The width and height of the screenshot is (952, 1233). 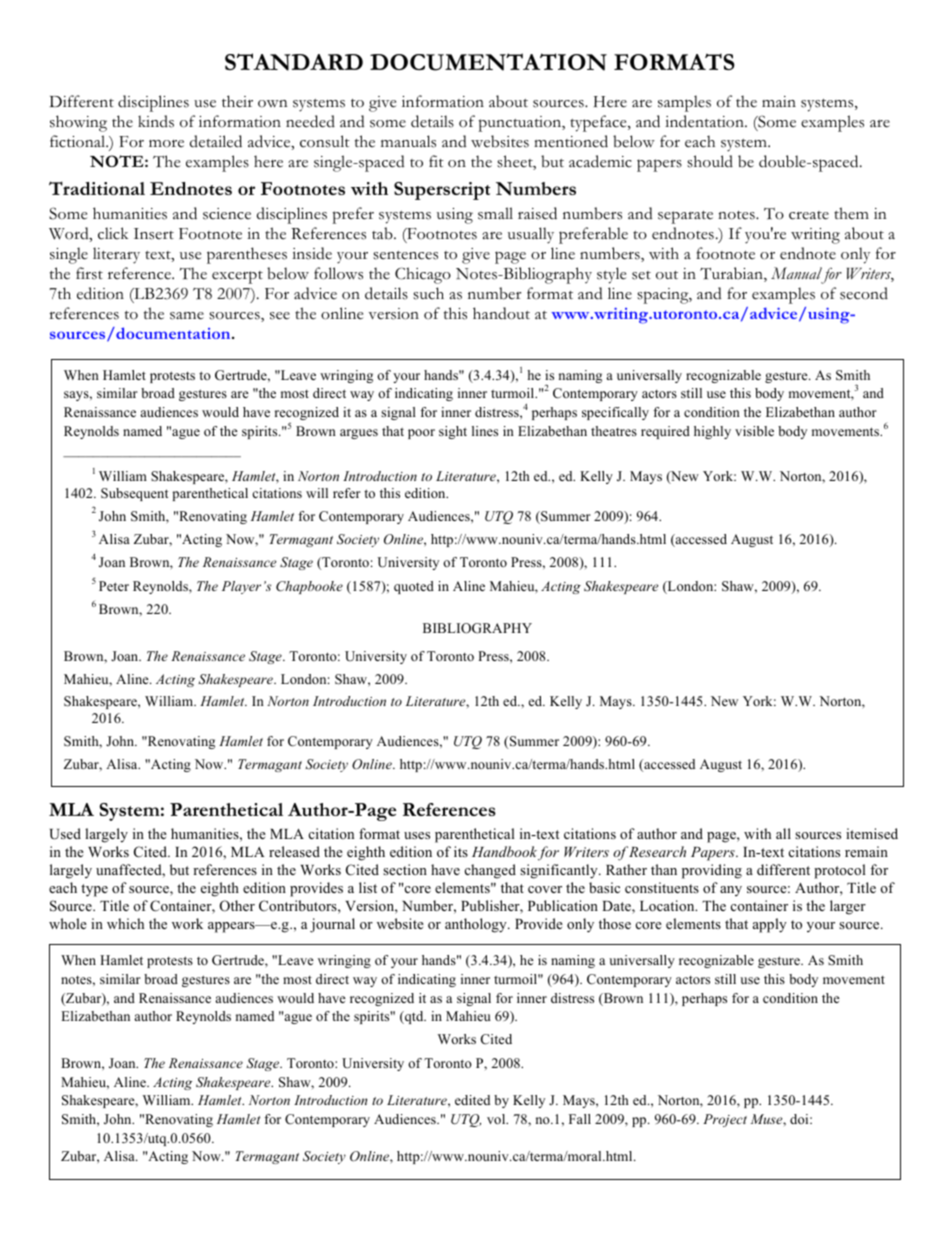 I want to click on Research, so click(x=657, y=851).
